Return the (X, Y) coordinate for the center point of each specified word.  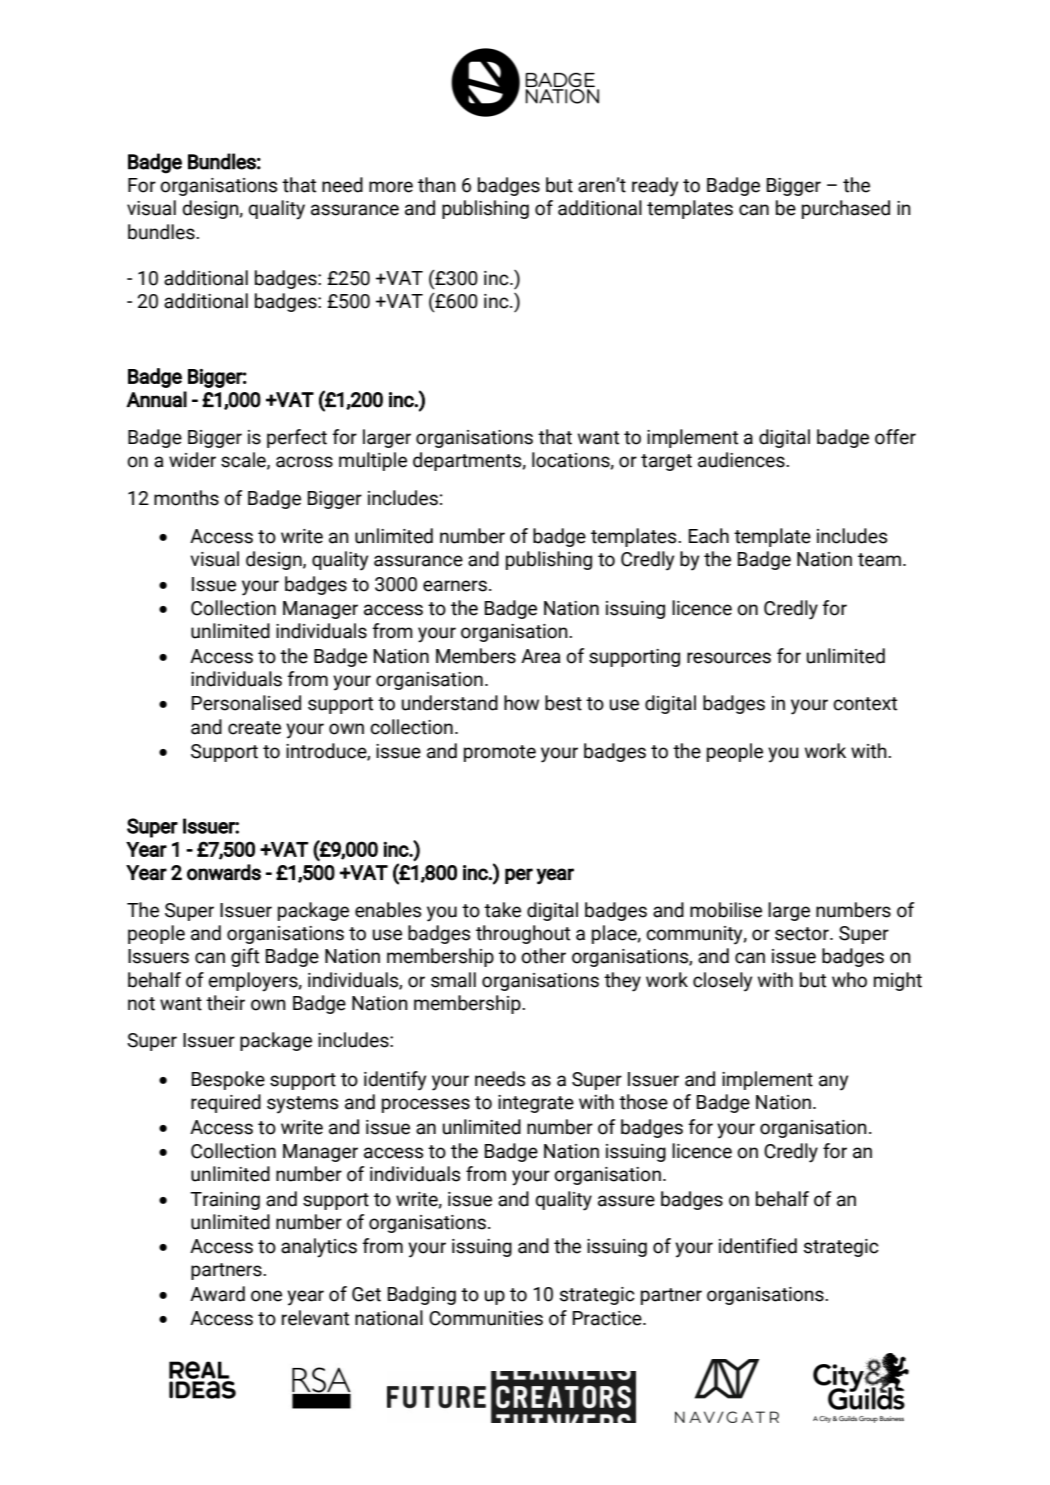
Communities (486, 1318)
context (865, 704)
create (254, 728)
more (391, 187)
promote (500, 753)
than (437, 185)
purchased (846, 209)
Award (217, 1294)
